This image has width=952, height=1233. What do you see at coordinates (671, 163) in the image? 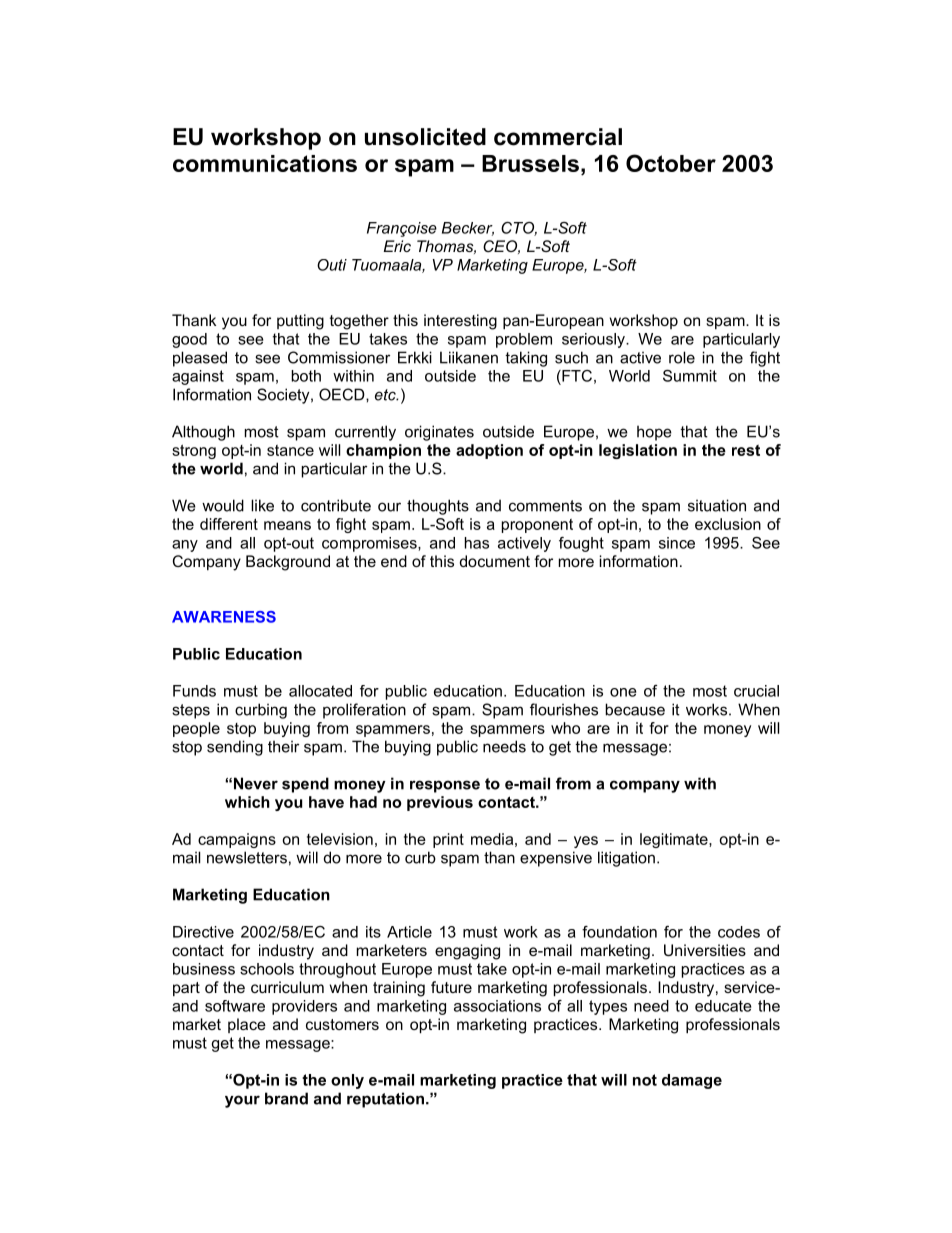
I see `October` at bounding box center [671, 163].
